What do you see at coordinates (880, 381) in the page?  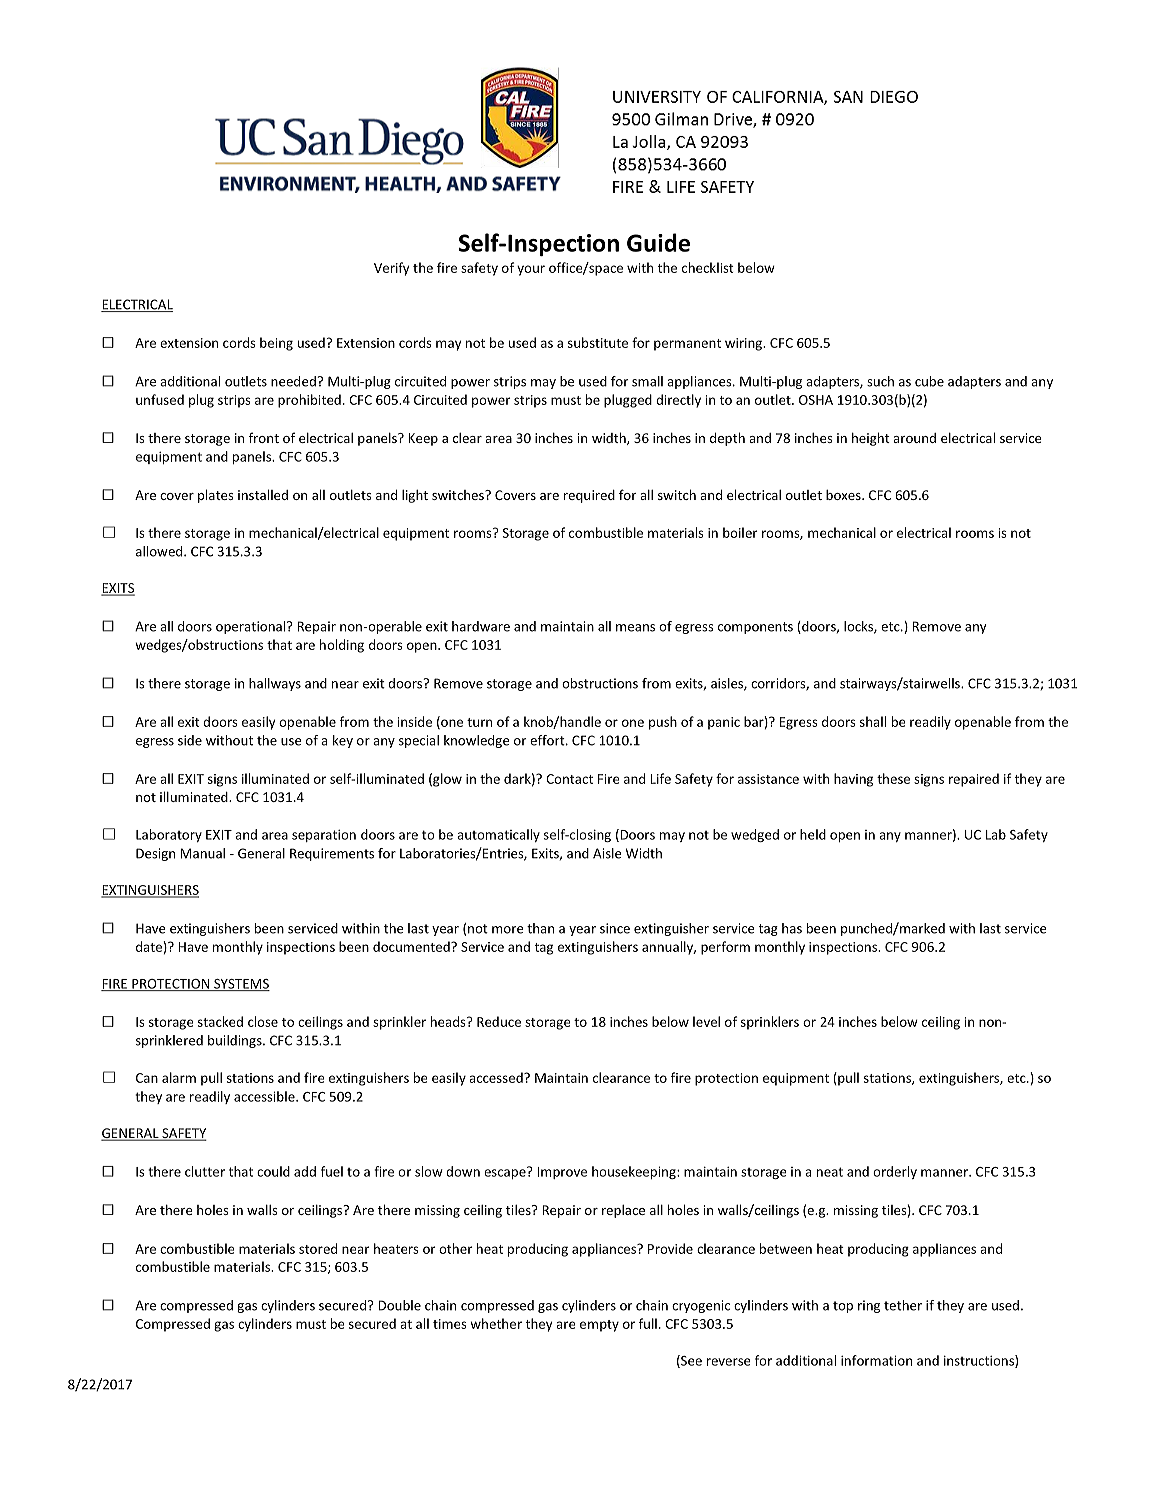 I see `such` at bounding box center [880, 381].
